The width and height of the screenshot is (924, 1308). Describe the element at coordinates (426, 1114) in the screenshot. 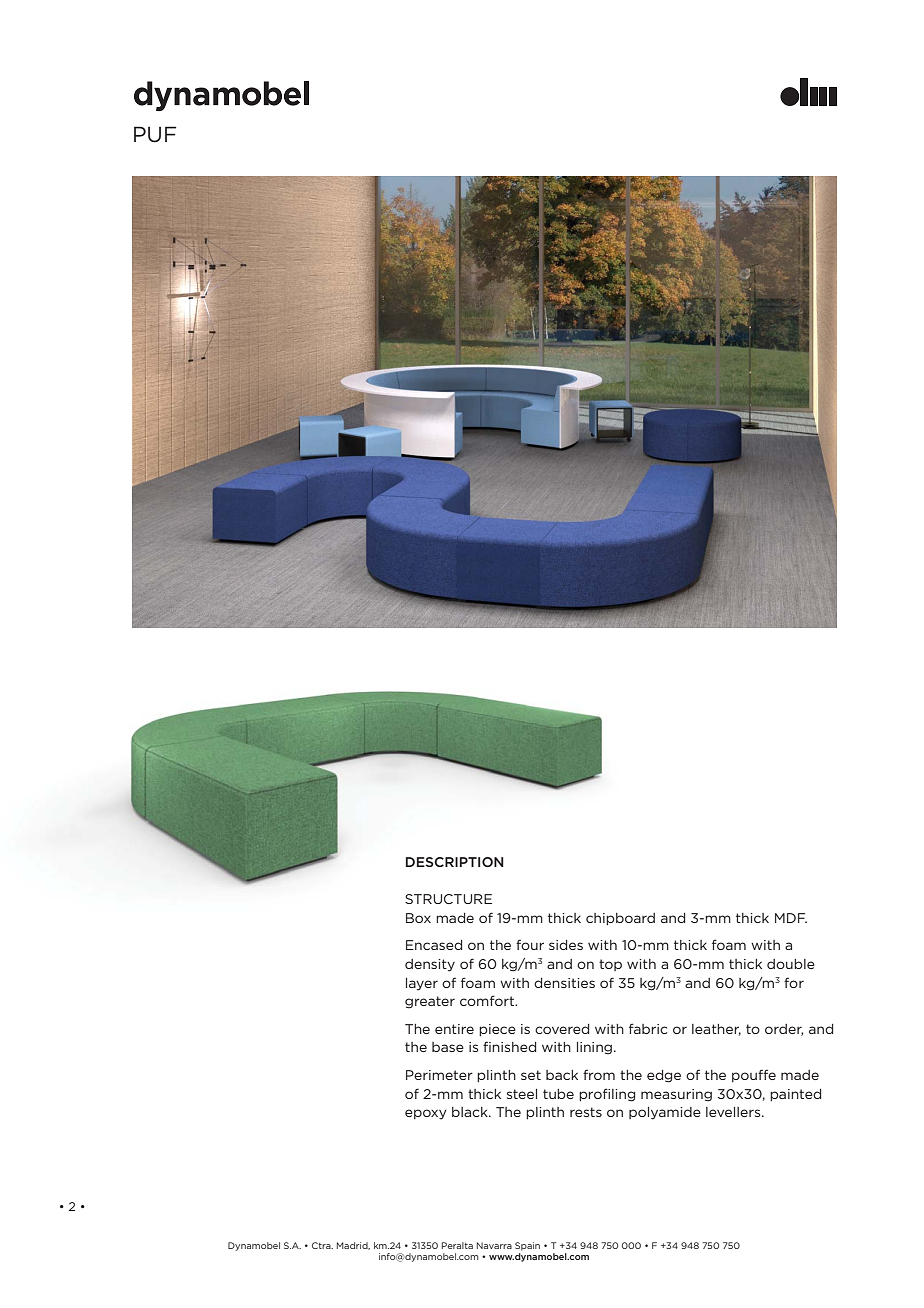

I see `epoxy` at that location.
